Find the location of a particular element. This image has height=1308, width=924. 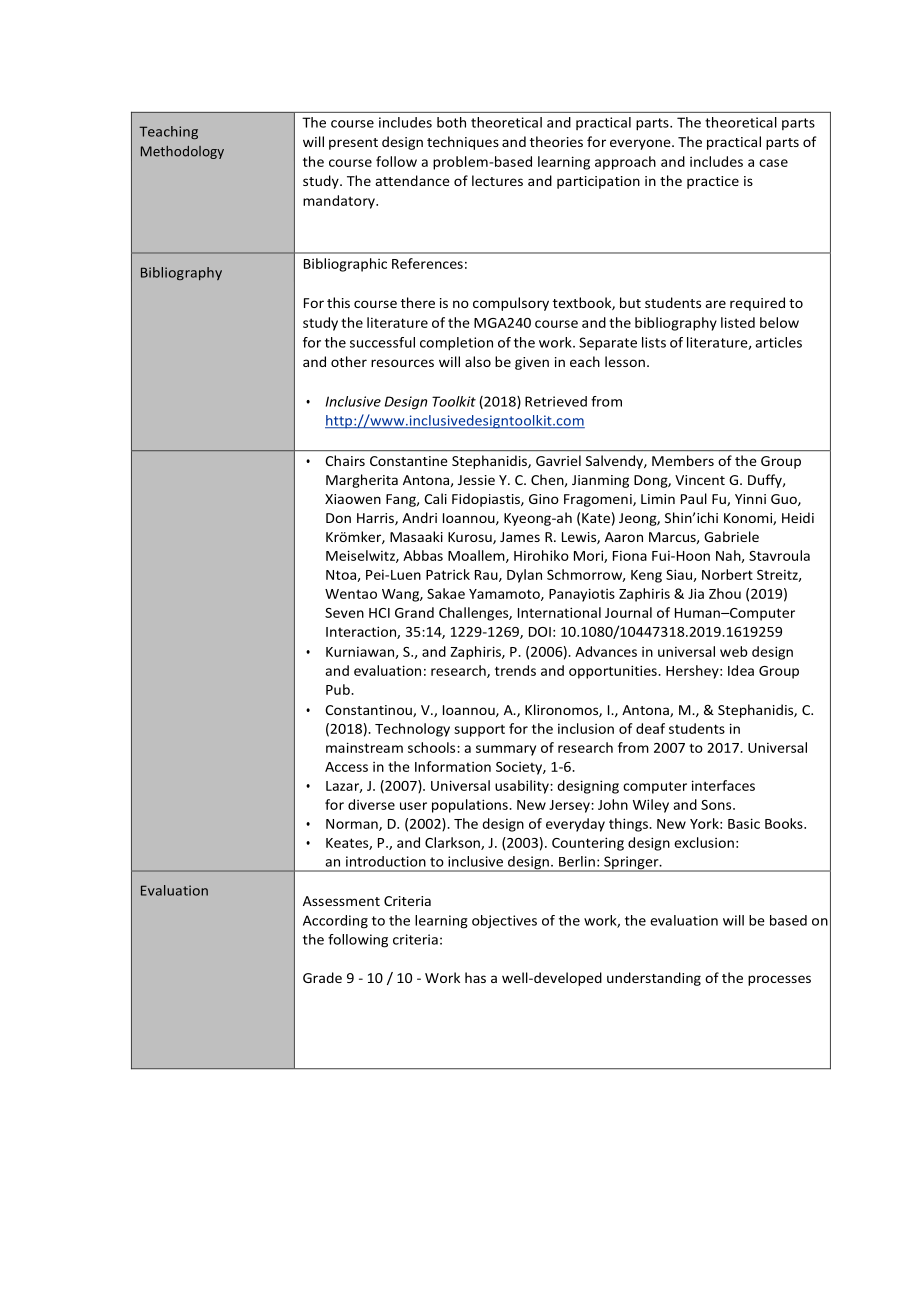

has is located at coordinates (475, 977).
